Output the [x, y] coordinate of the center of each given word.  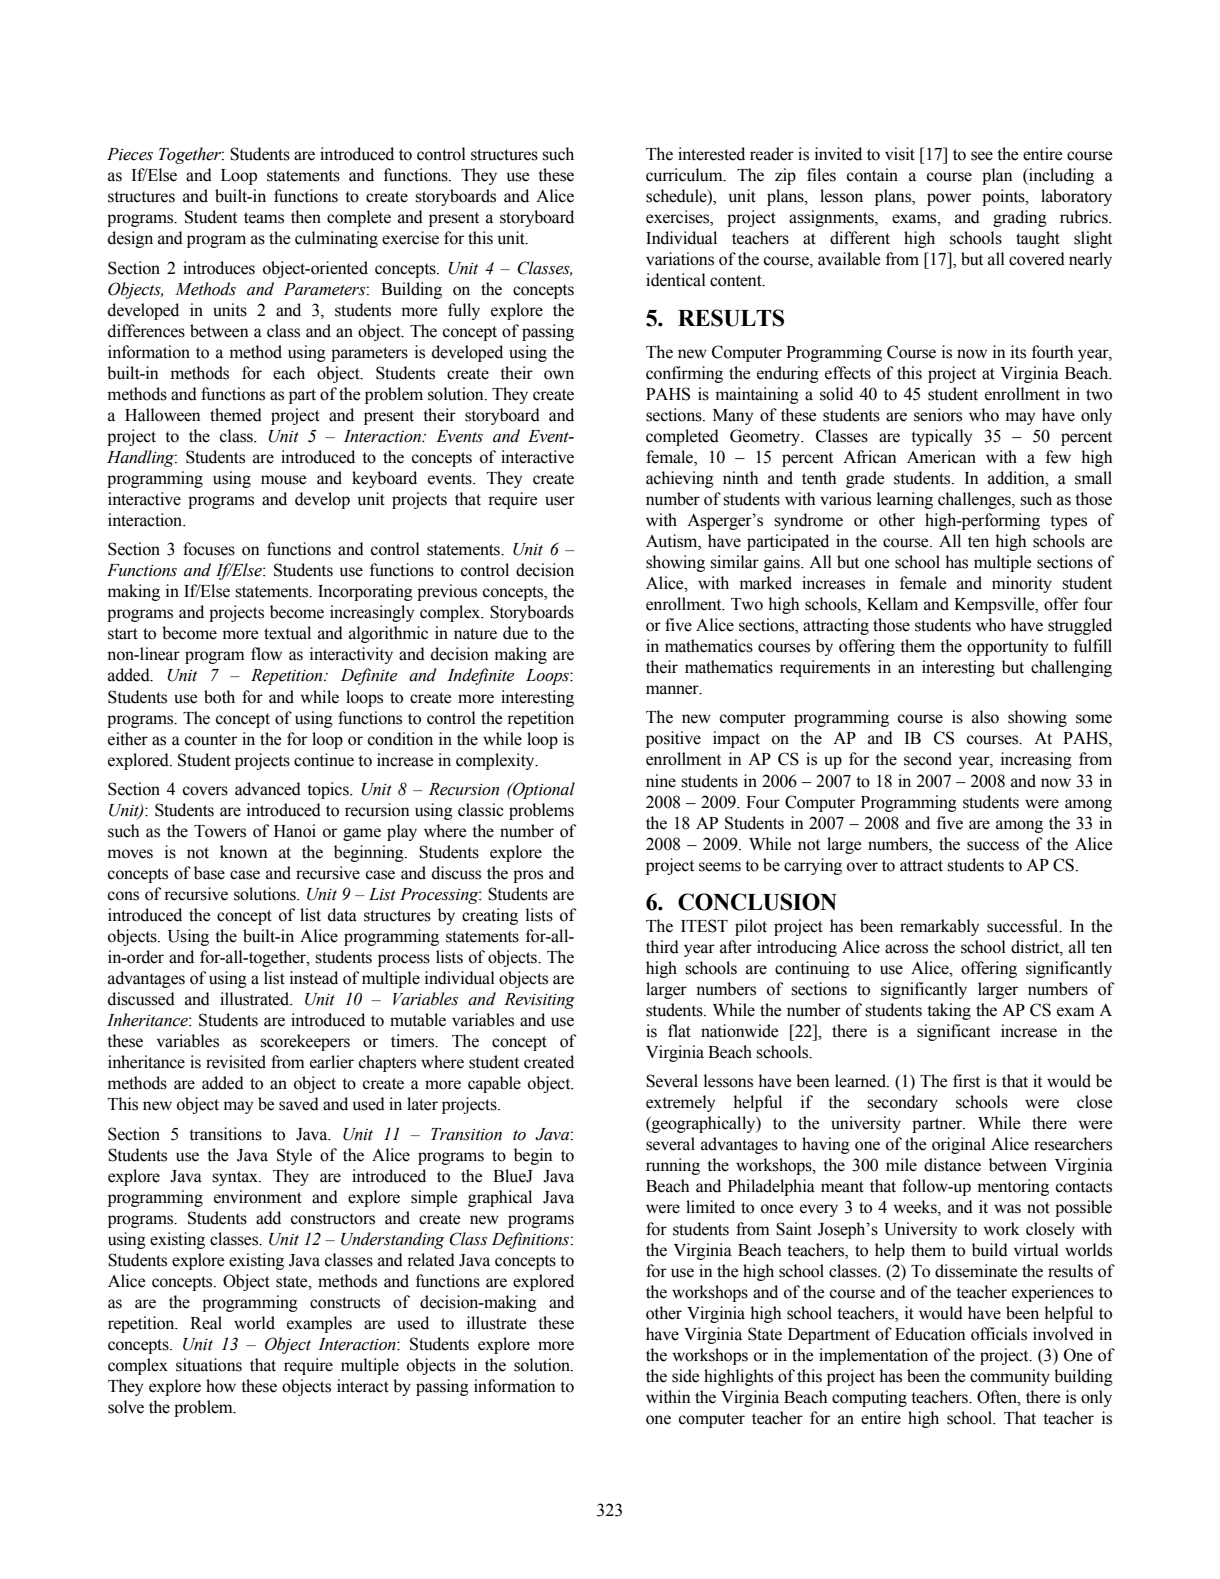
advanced [268, 789]
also [985, 717]
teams [264, 218]
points [1004, 197]
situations [209, 1365]
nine [661, 781]
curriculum [685, 175]
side [685, 1376]
